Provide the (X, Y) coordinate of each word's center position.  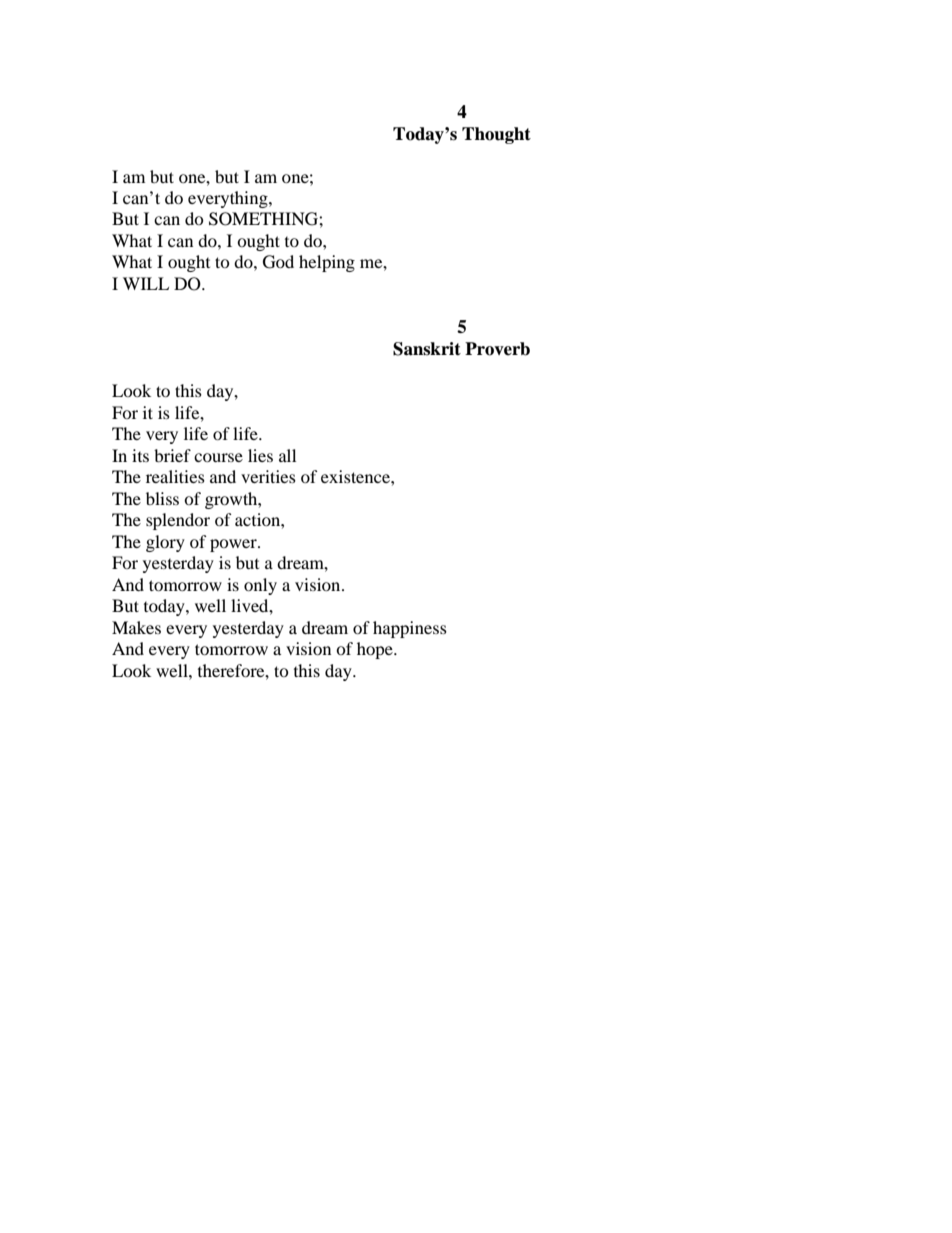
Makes (136, 627)
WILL (146, 283)
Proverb (497, 349)
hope (376, 650)
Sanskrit (427, 349)
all (287, 455)
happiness (410, 629)
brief (172, 455)
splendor (178, 521)
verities (268, 476)
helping (327, 263)
